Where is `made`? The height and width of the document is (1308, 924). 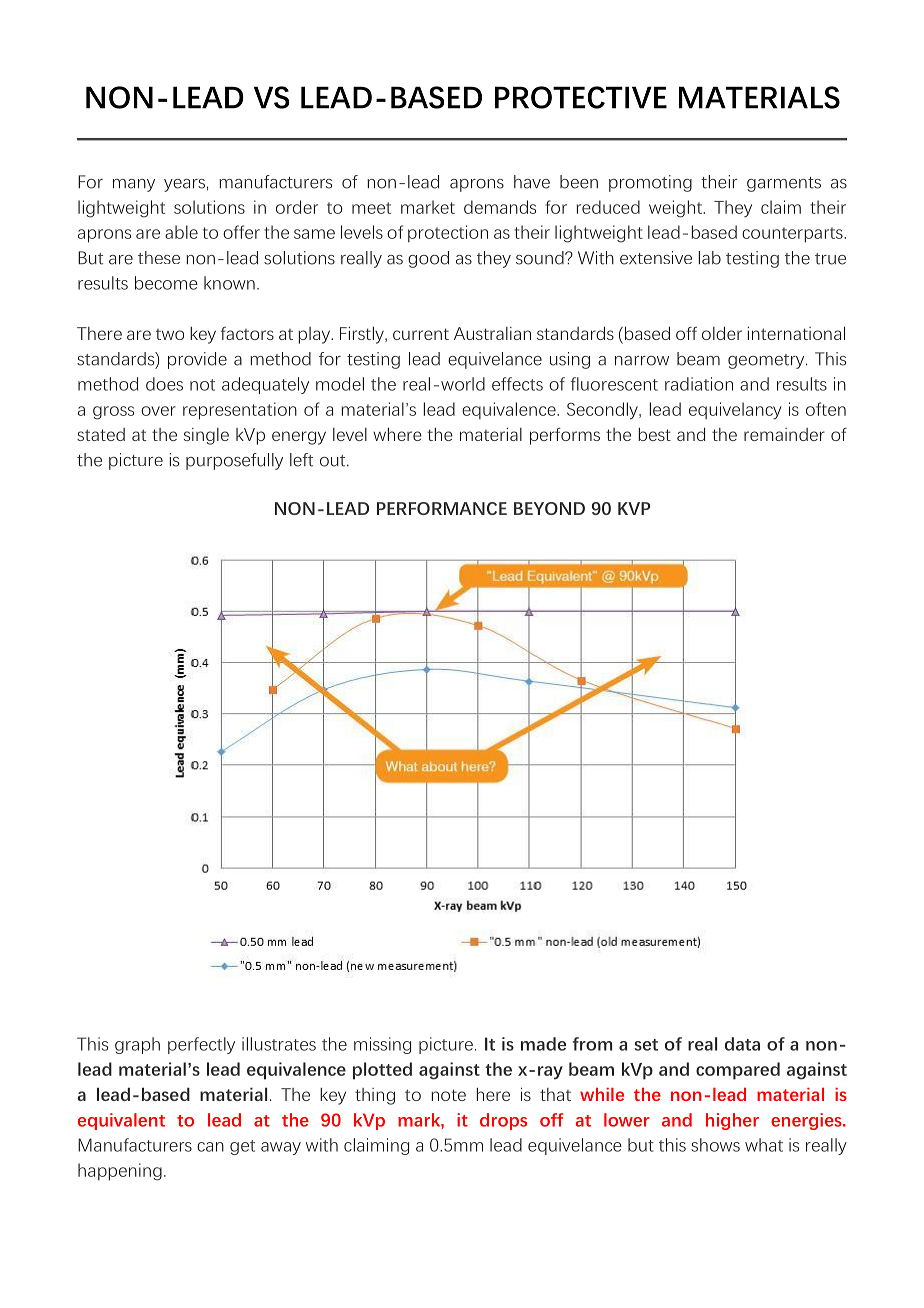
made is located at coordinates (543, 1044).
